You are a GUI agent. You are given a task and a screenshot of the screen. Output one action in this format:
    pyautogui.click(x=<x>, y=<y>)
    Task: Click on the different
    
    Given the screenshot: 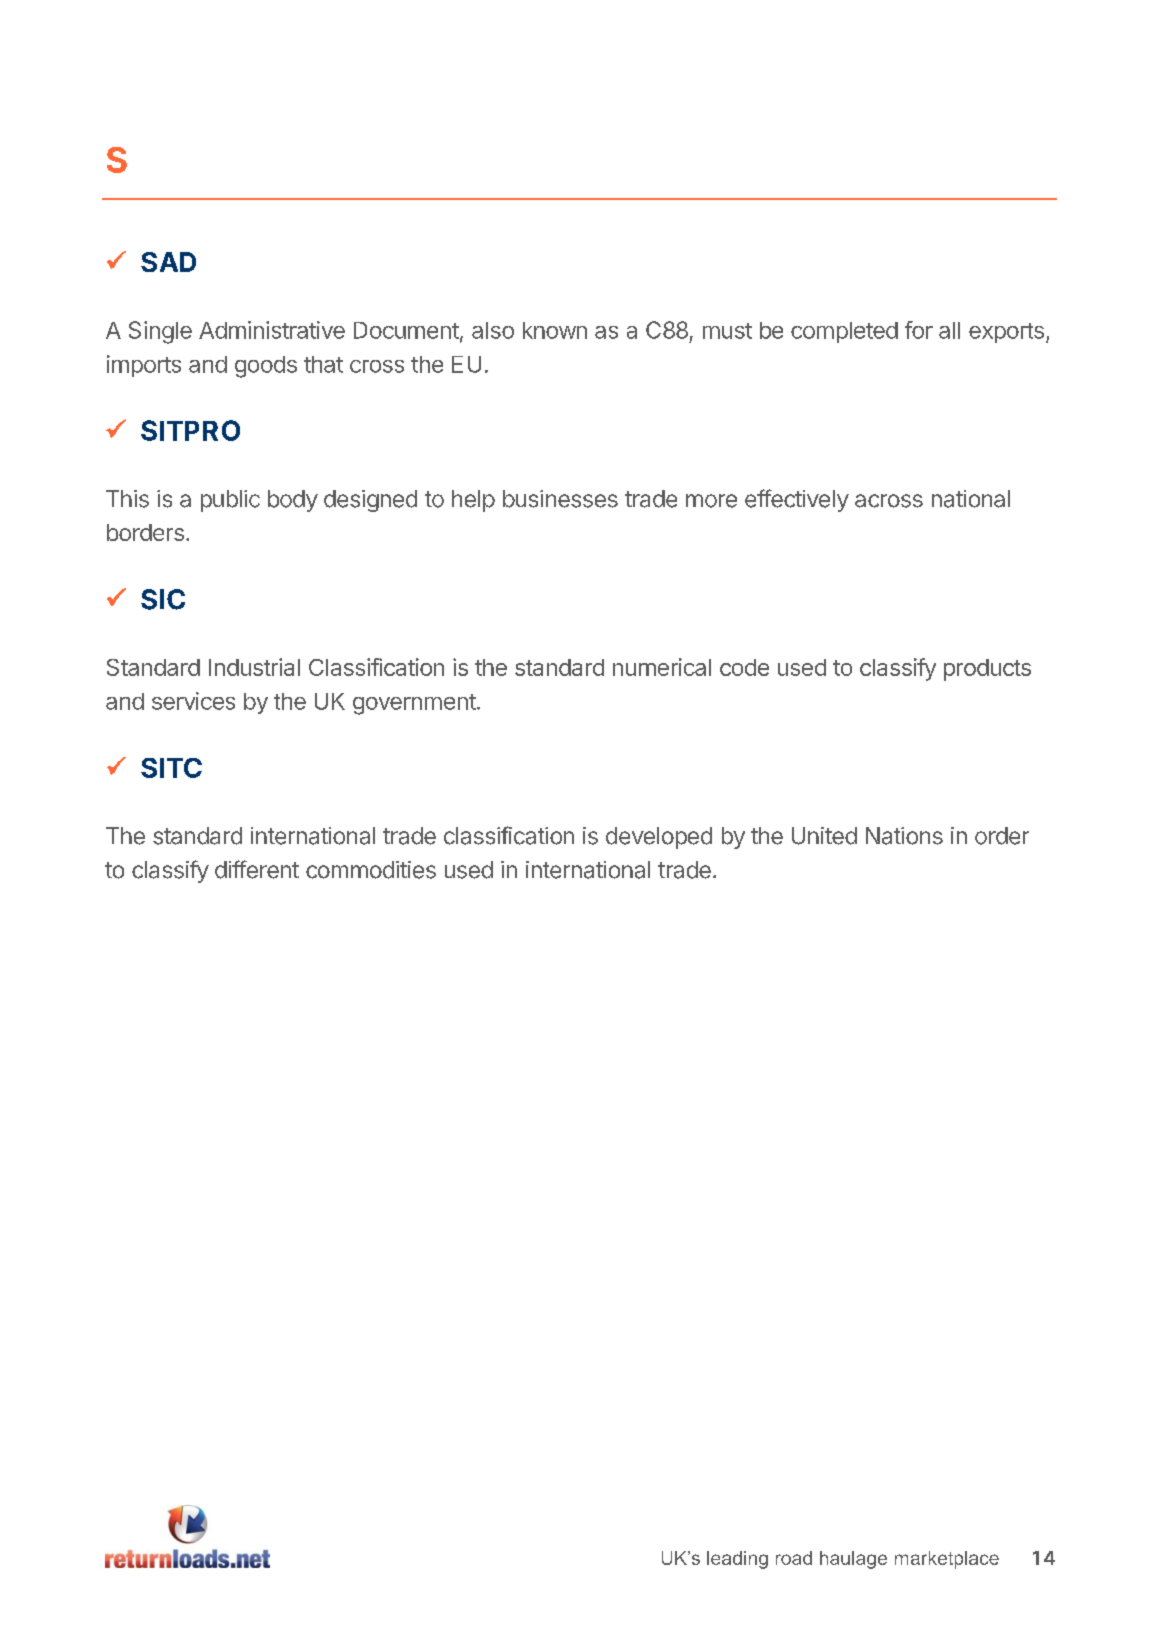 What is the action you would take?
    pyautogui.click(x=257, y=869)
